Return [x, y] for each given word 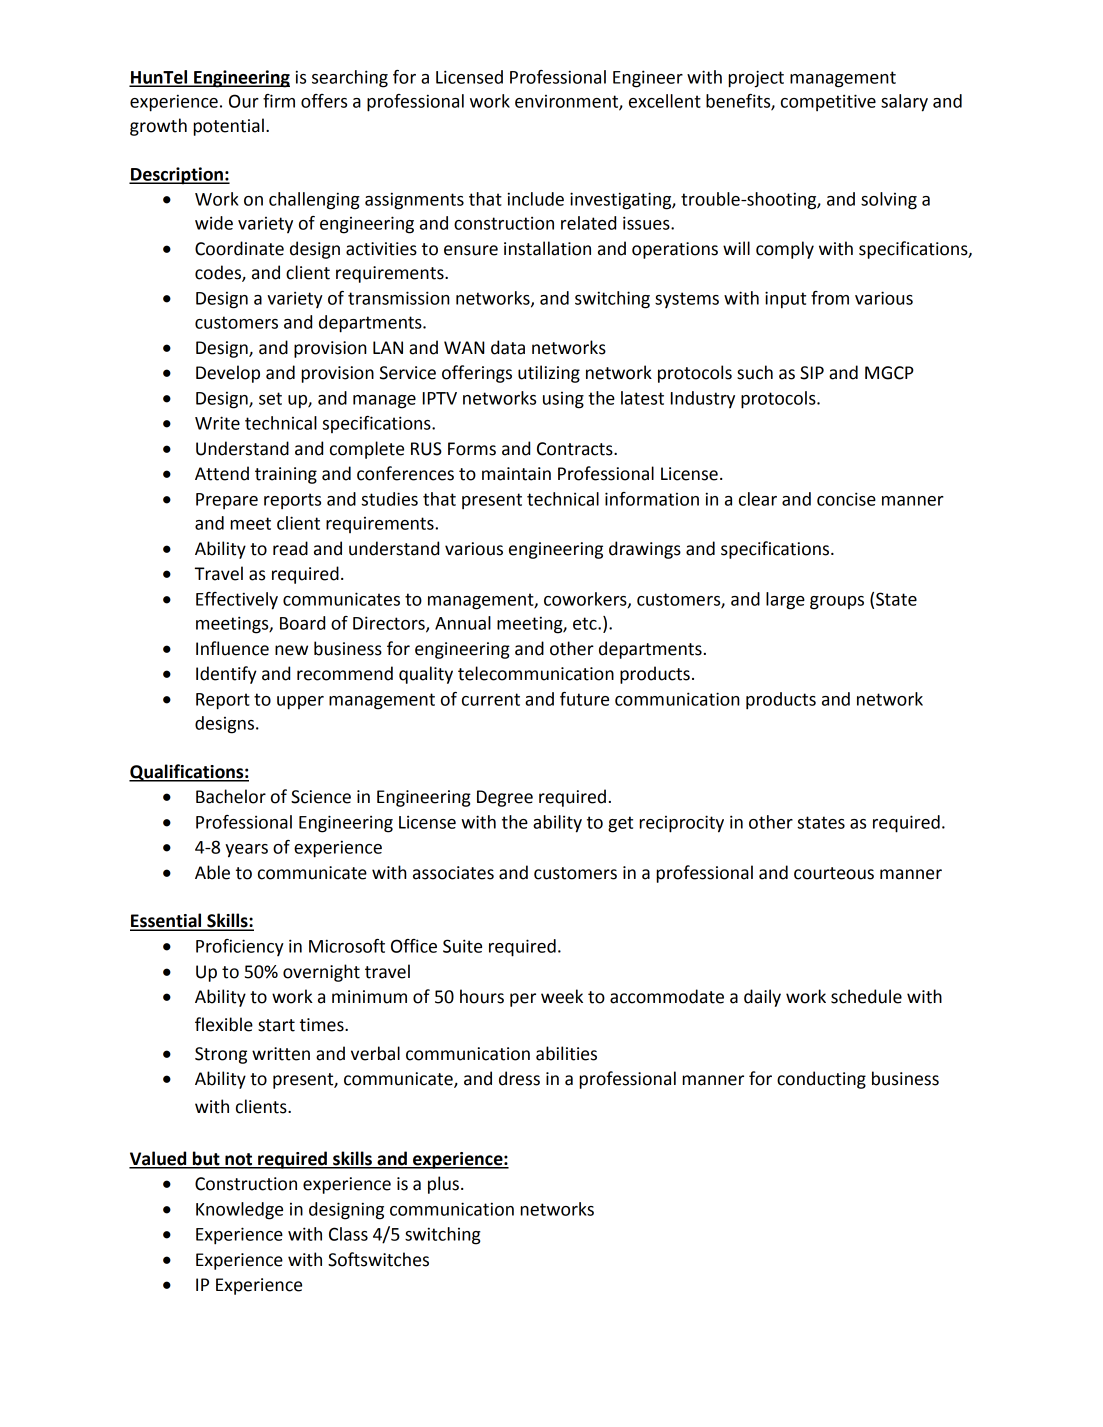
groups [837, 603]
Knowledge [239, 1211]
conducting [821, 1080]
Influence [232, 648]
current [491, 699]
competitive [828, 102]
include [535, 199]
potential [228, 127]
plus [443, 1185]
